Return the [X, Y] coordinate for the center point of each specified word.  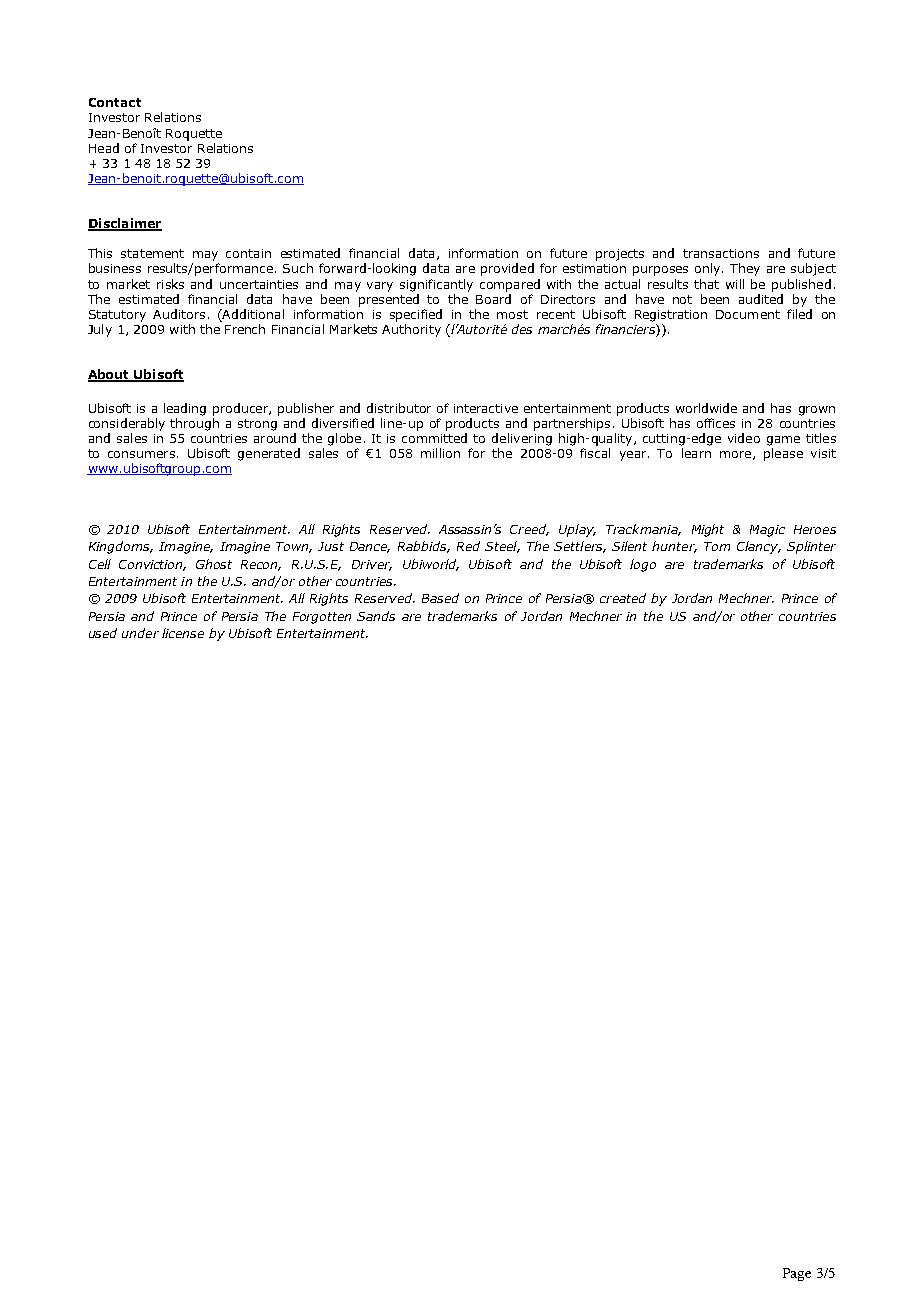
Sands [376, 616]
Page [797, 1274]
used [103, 633]
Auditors [179, 314]
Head [104, 148]
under [140, 633]
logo [643, 565]
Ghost [214, 564]
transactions [721, 253]
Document [748, 314]
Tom [717, 546]
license [183, 633]
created [623, 598]
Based [440, 598]
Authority [411, 330]
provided [507, 269]
